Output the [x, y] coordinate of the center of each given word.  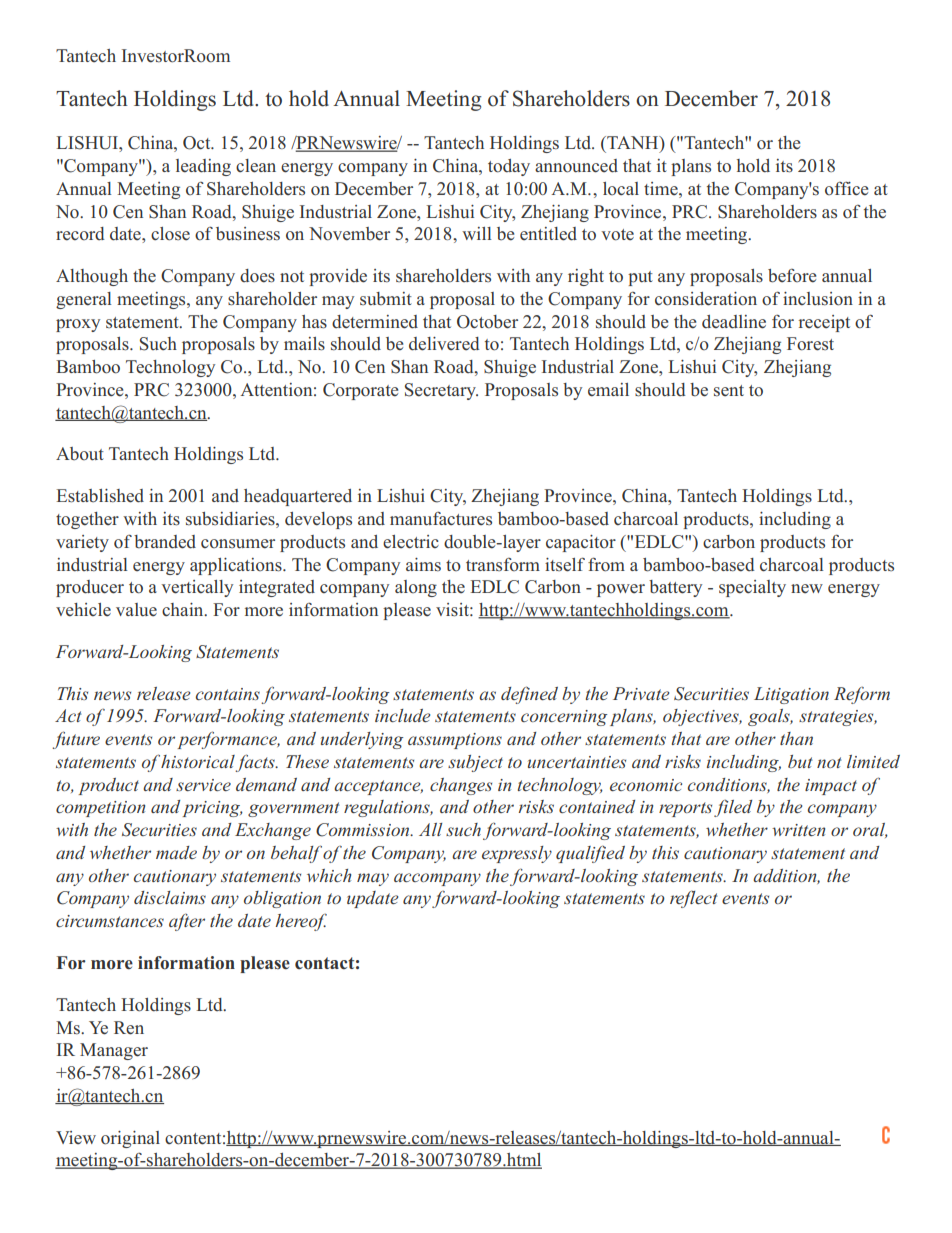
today [509, 167]
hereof [301, 922]
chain [184, 609]
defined [529, 695]
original [130, 1139]
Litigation [791, 695]
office [846, 189]
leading [203, 167]
